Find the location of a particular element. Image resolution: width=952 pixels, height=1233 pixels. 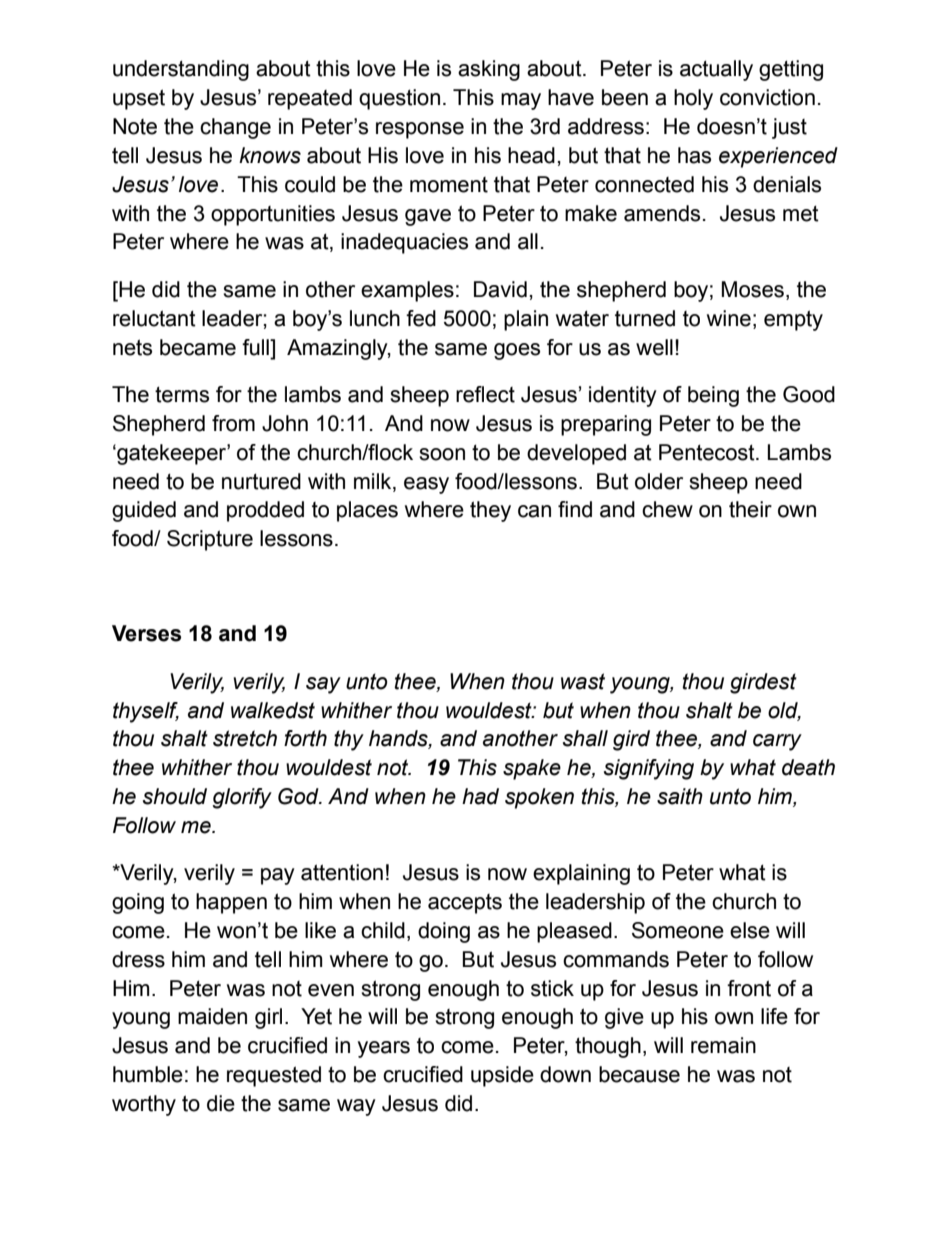

asking is located at coordinates (489, 70).
